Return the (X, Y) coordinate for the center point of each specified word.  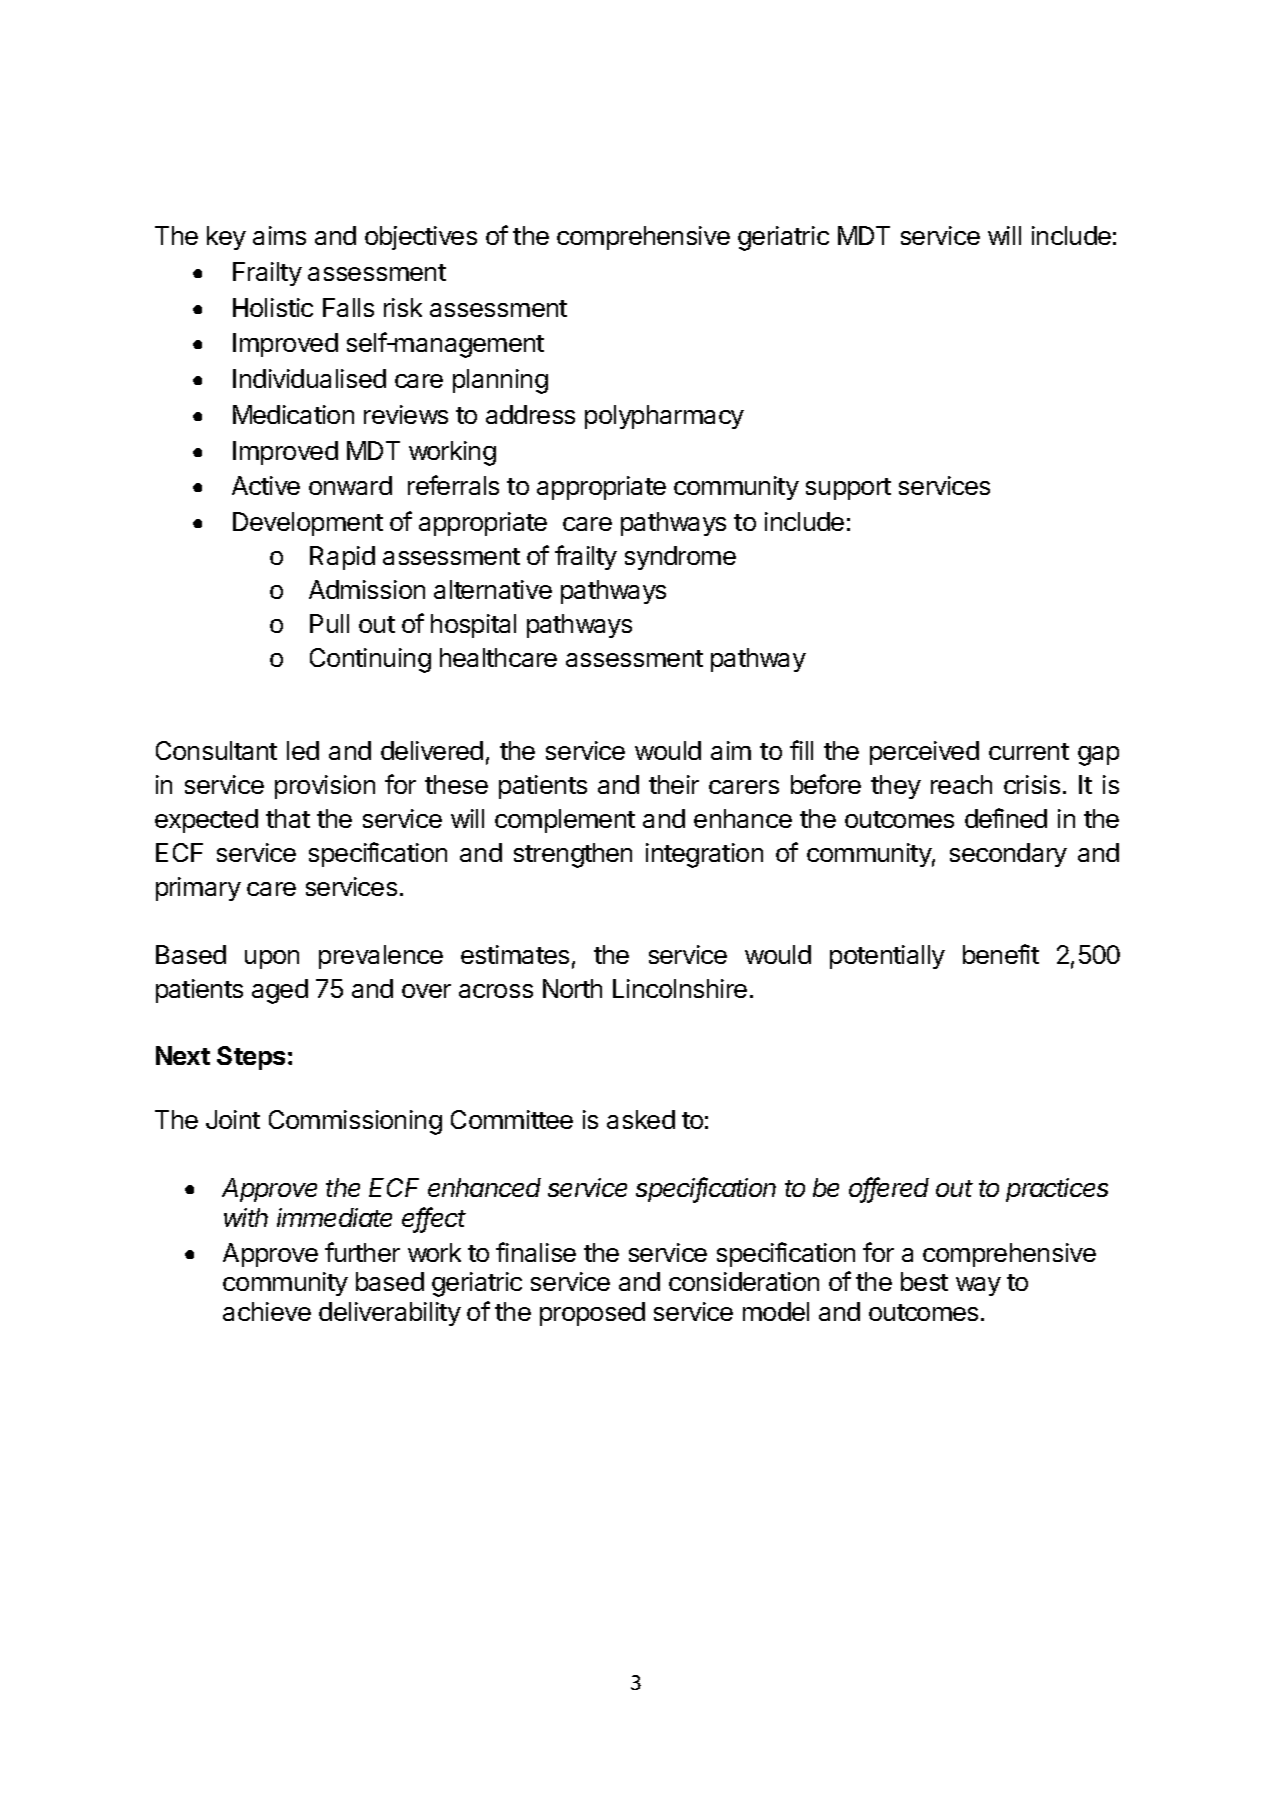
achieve (267, 1311)
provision (325, 787)
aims (279, 235)
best (924, 1281)
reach (961, 784)
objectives (421, 238)
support (848, 489)
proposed (592, 1314)
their (674, 784)
